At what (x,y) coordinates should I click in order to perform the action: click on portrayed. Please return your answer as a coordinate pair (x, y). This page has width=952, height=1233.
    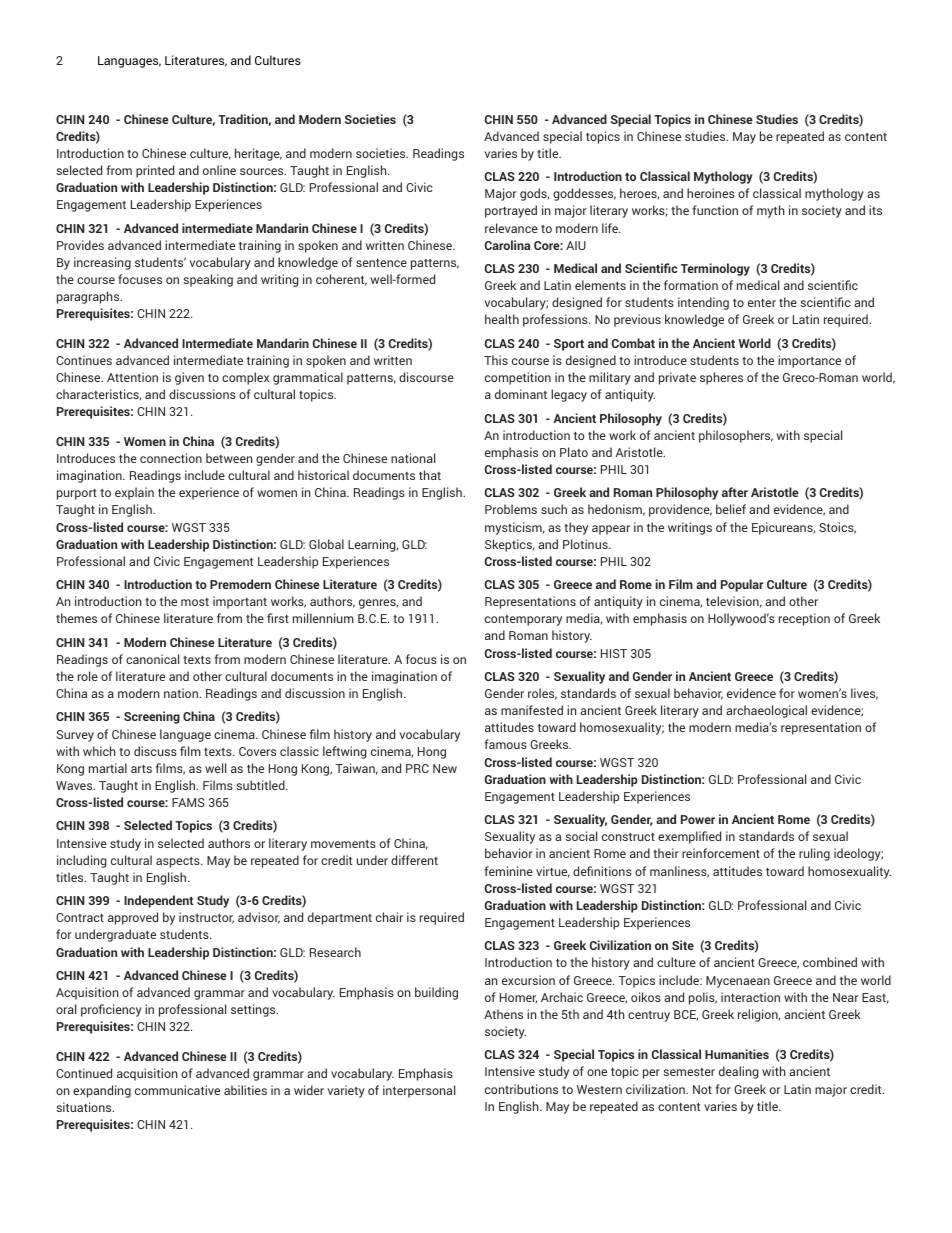
    Looking at the image, I should click on (511, 211).
